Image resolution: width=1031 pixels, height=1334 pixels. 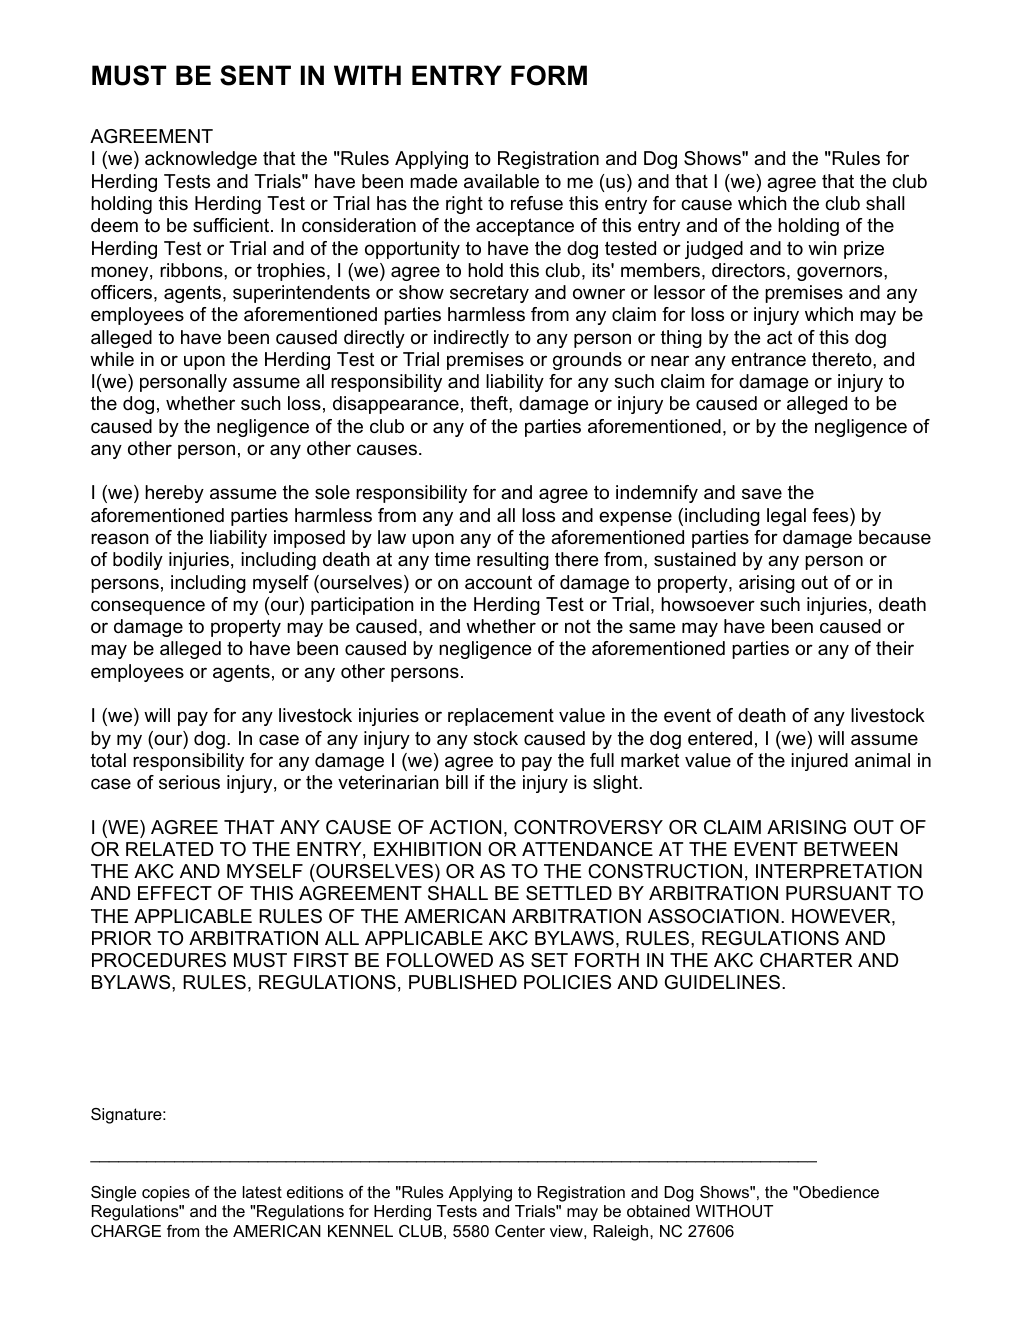 What do you see at coordinates (501, 717) in the screenshot?
I see `replacement` at bounding box center [501, 717].
